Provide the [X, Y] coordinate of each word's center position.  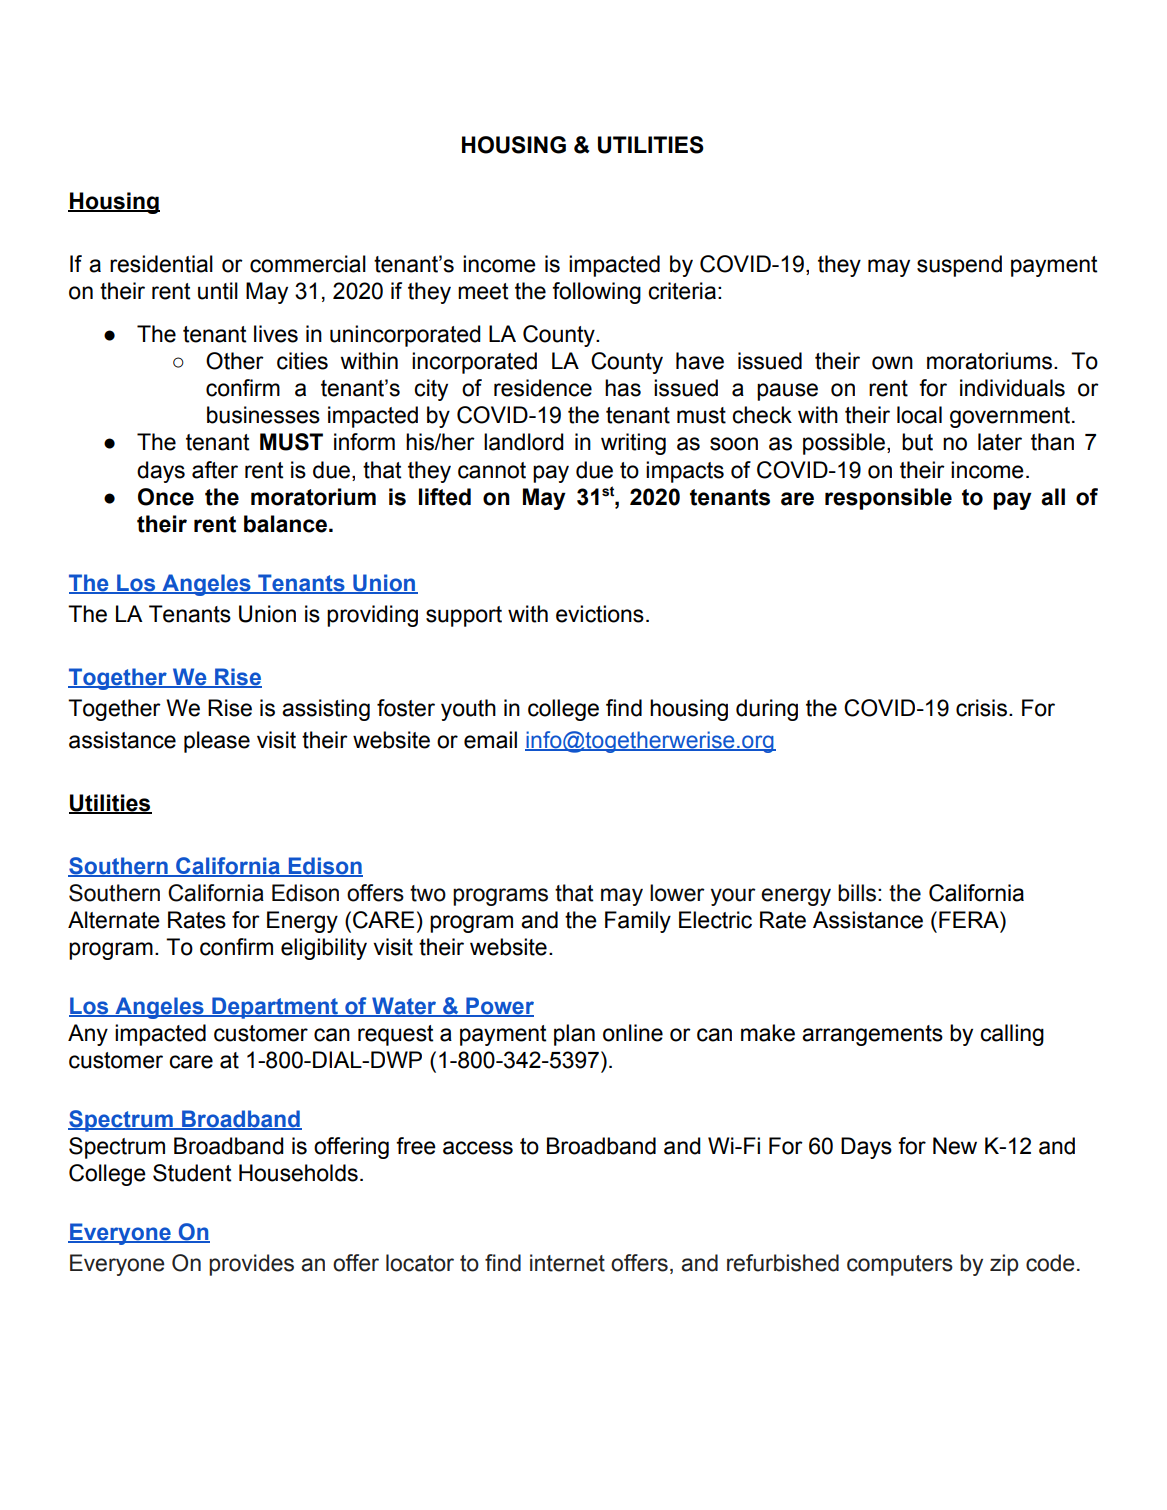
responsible [888, 499]
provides [251, 1265]
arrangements [872, 1035]
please [217, 742]
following [596, 293]
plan [574, 1035]
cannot [492, 470]
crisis [981, 708]
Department [275, 1008]
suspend [959, 266]
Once [166, 497]
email [490, 740]
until [218, 291]
